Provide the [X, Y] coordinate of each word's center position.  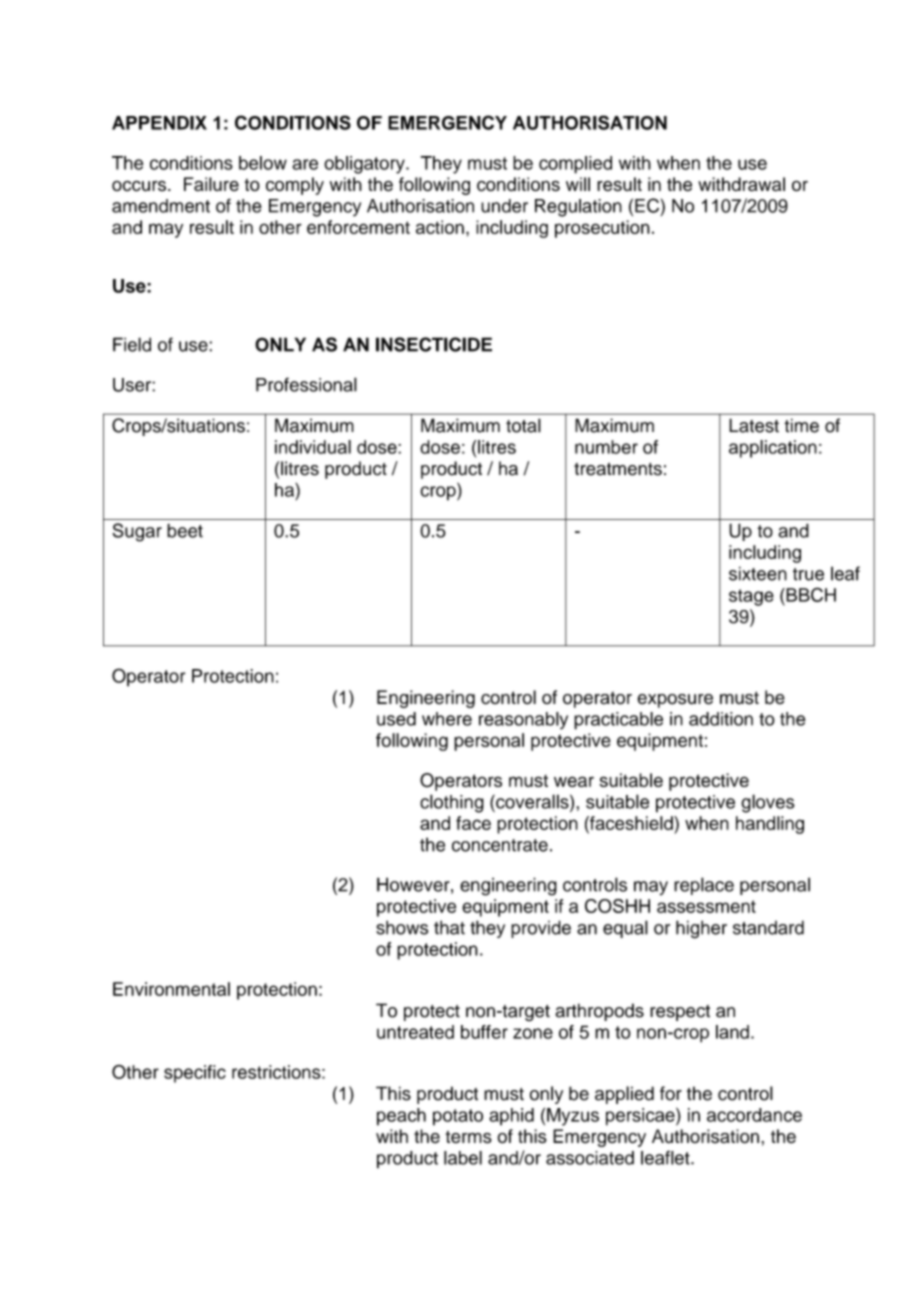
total [523, 425]
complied [575, 165]
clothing [452, 803]
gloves [768, 803]
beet [185, 530]
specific [195, 1074]
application [773, 449]
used [396, 719]
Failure [211, 184]
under [504, 206]
